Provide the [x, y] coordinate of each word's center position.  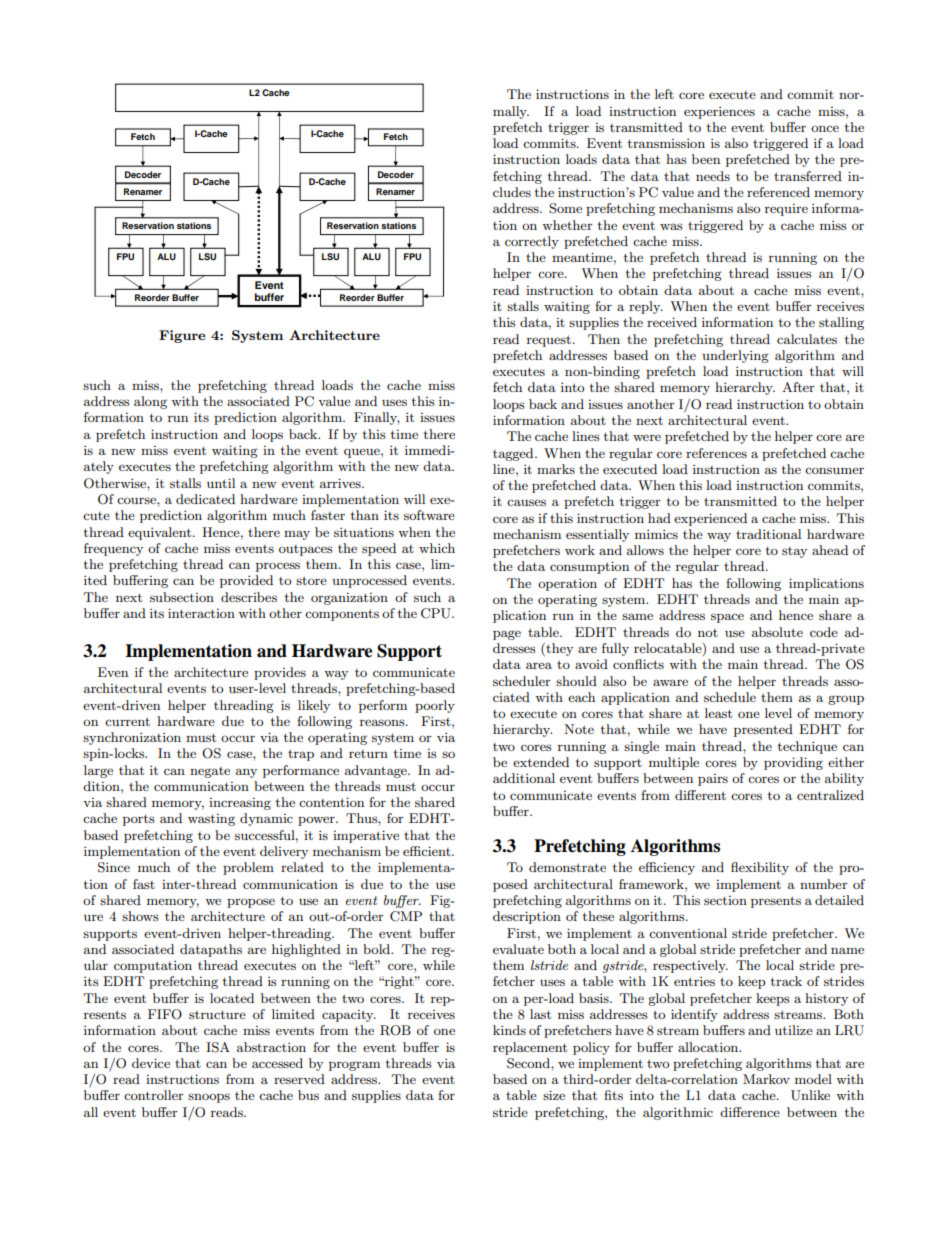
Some [565, 208]
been [706, 159]
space [727, 618]
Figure [182, 336]
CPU [437, 613]
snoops [209, 1098]
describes [249, 597]
